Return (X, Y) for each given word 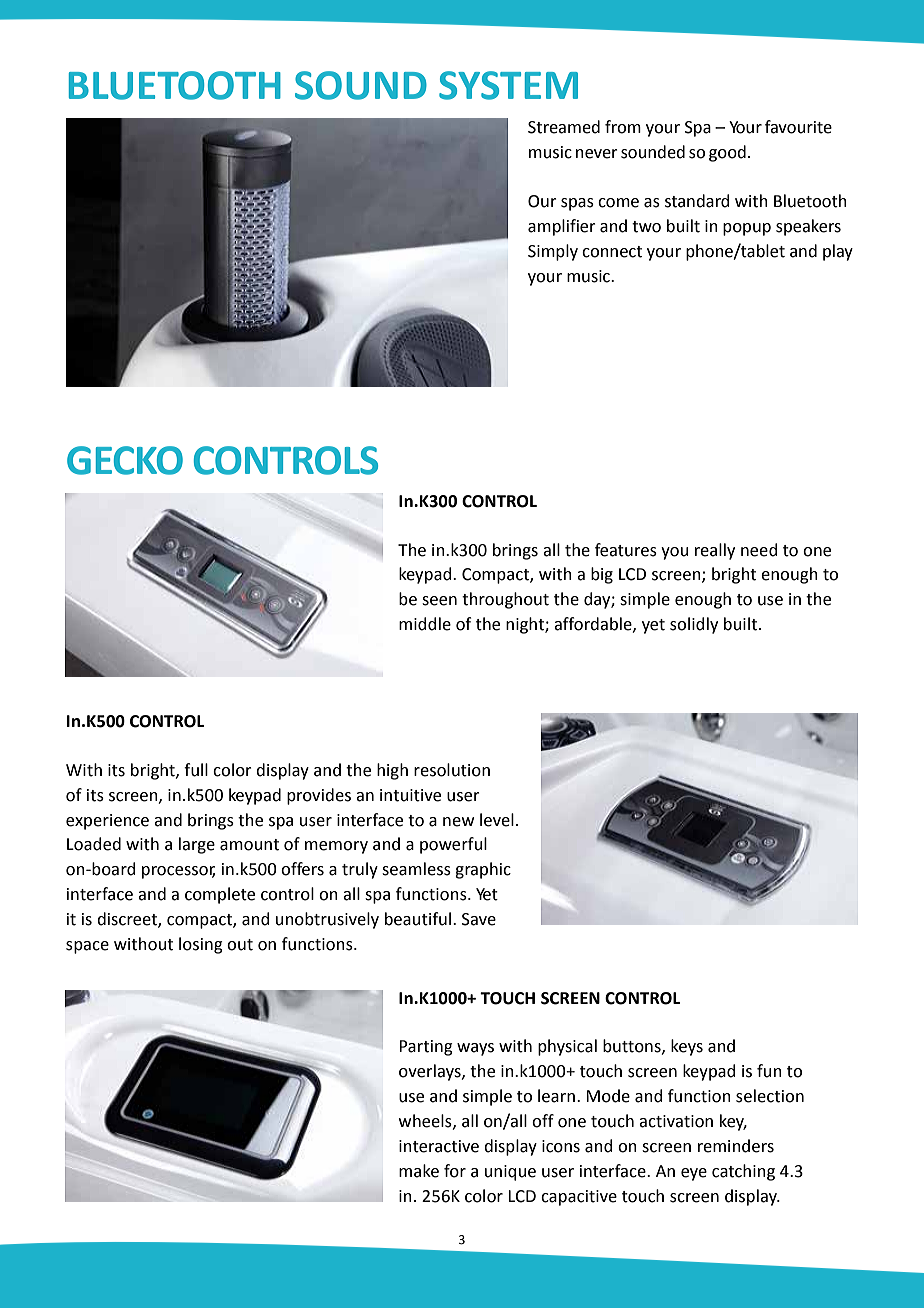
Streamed (564, 127)
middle (425, 624)
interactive (439, 1146)
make (419, 1171)
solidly (694, 625)
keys (687, 1047)
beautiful (419, 919)
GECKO (125, 460)
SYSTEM (508, 85)
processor (178, 872)
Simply (553, 252)
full (196, 770)
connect (612, 252)
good (727, 153)
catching (743, 1172)
